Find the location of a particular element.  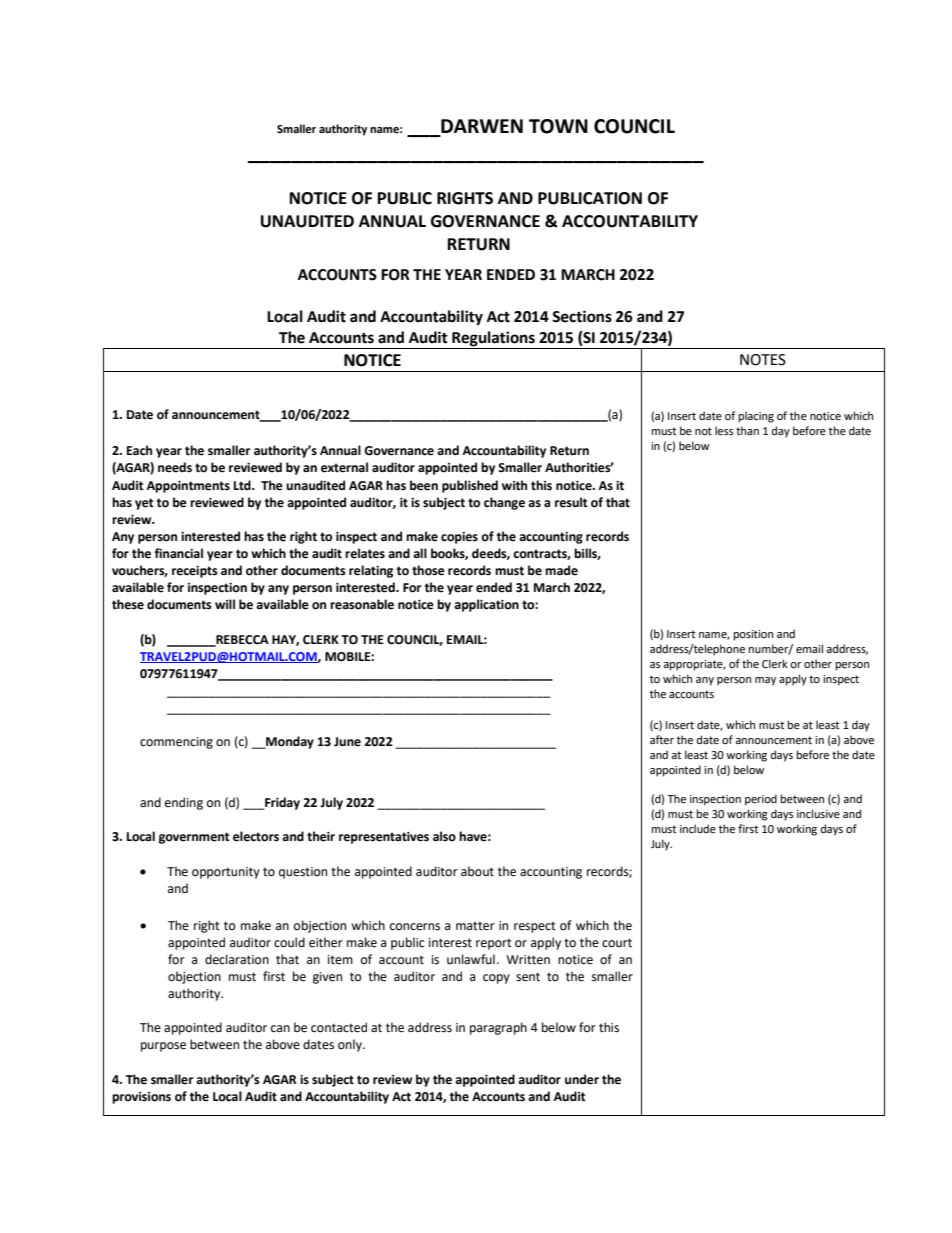

Sections is located at coordinates (582, 316).
